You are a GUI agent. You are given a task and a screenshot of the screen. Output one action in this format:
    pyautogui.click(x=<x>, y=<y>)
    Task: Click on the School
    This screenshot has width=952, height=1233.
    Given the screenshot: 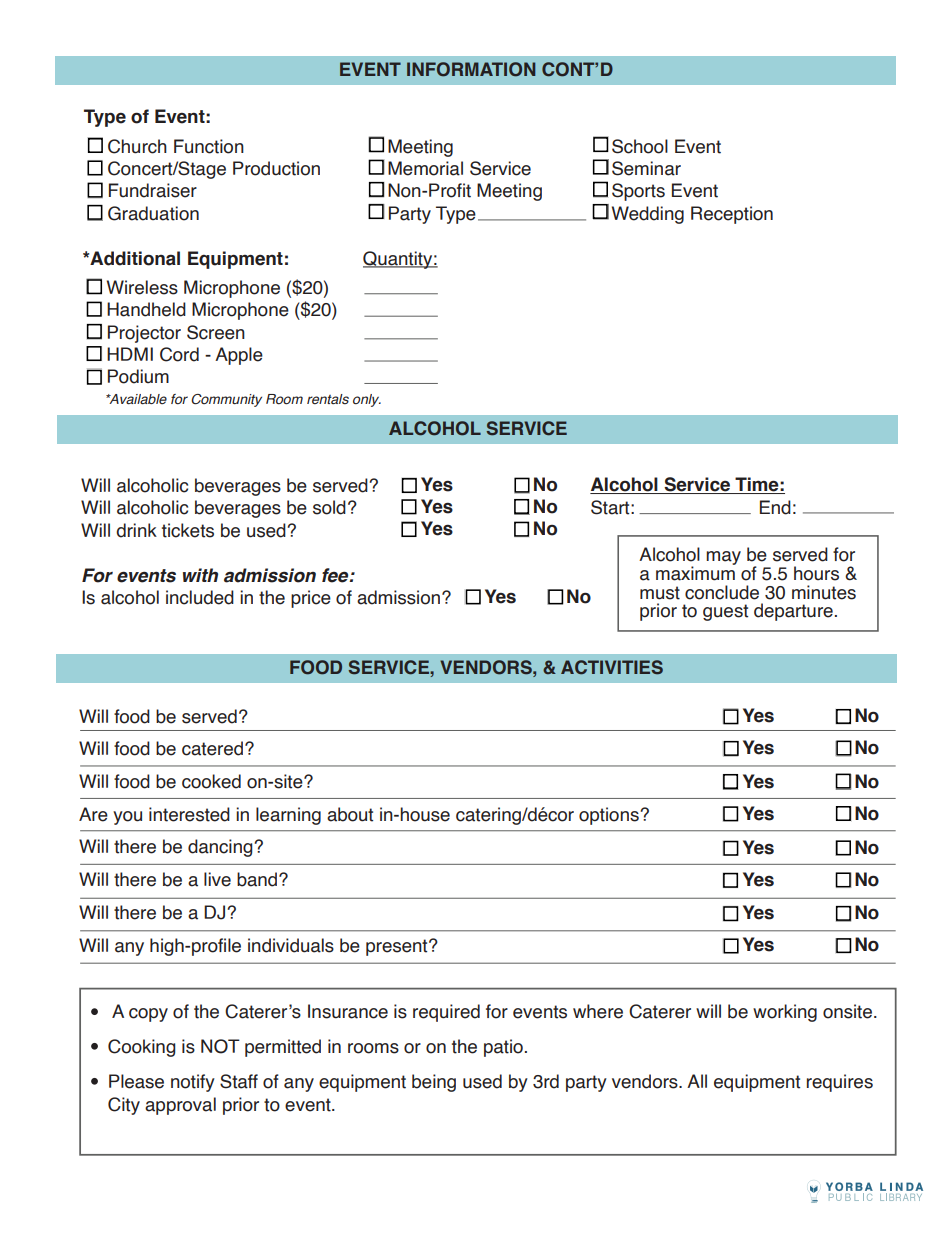 What is the action you would take?
    pyautogui.click(x=640, y=146)
